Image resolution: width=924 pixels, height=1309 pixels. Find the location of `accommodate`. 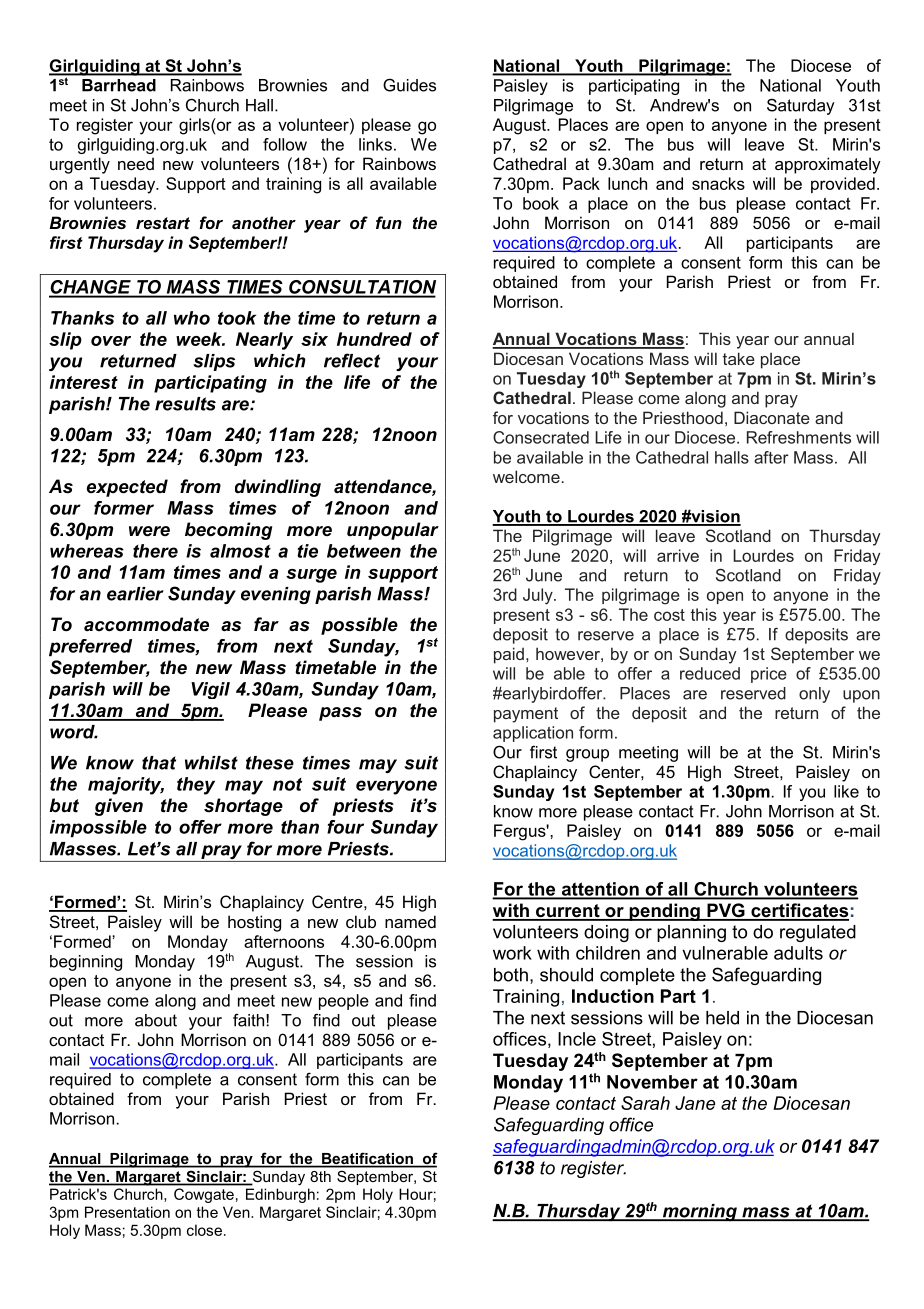

accommodate is located at coordinates (146, 624).
